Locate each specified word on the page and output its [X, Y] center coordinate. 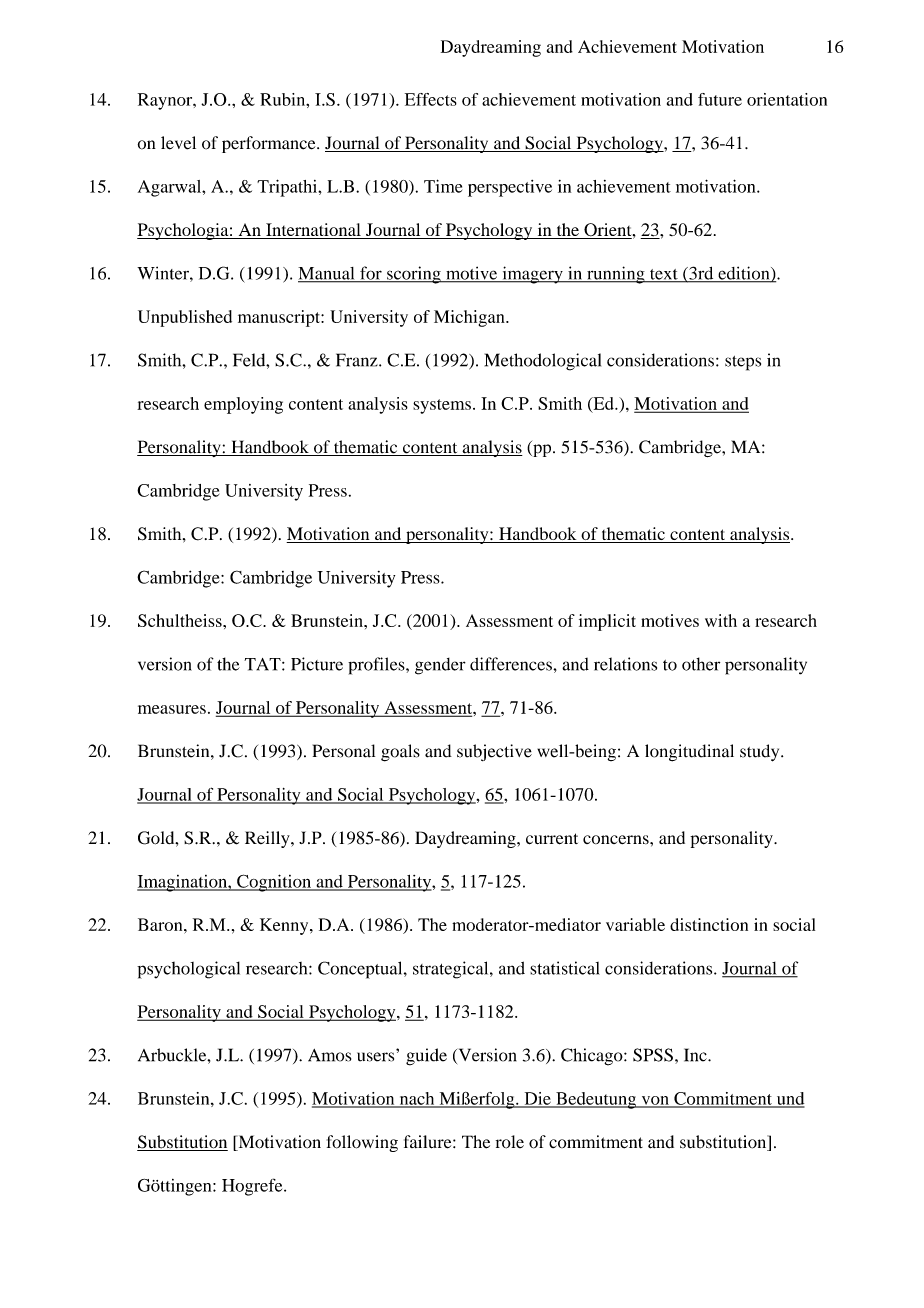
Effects [431, 99]
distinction [709, 924]
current [552, 839]
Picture [317, 664]
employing [243, 405]
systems [442, 406]
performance [270, 144]
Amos [329, 1055]
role [510, 1142]
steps [743, 363]
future [720, 99]
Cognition [274, 883]
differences [512, 664]
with [721, 620]
